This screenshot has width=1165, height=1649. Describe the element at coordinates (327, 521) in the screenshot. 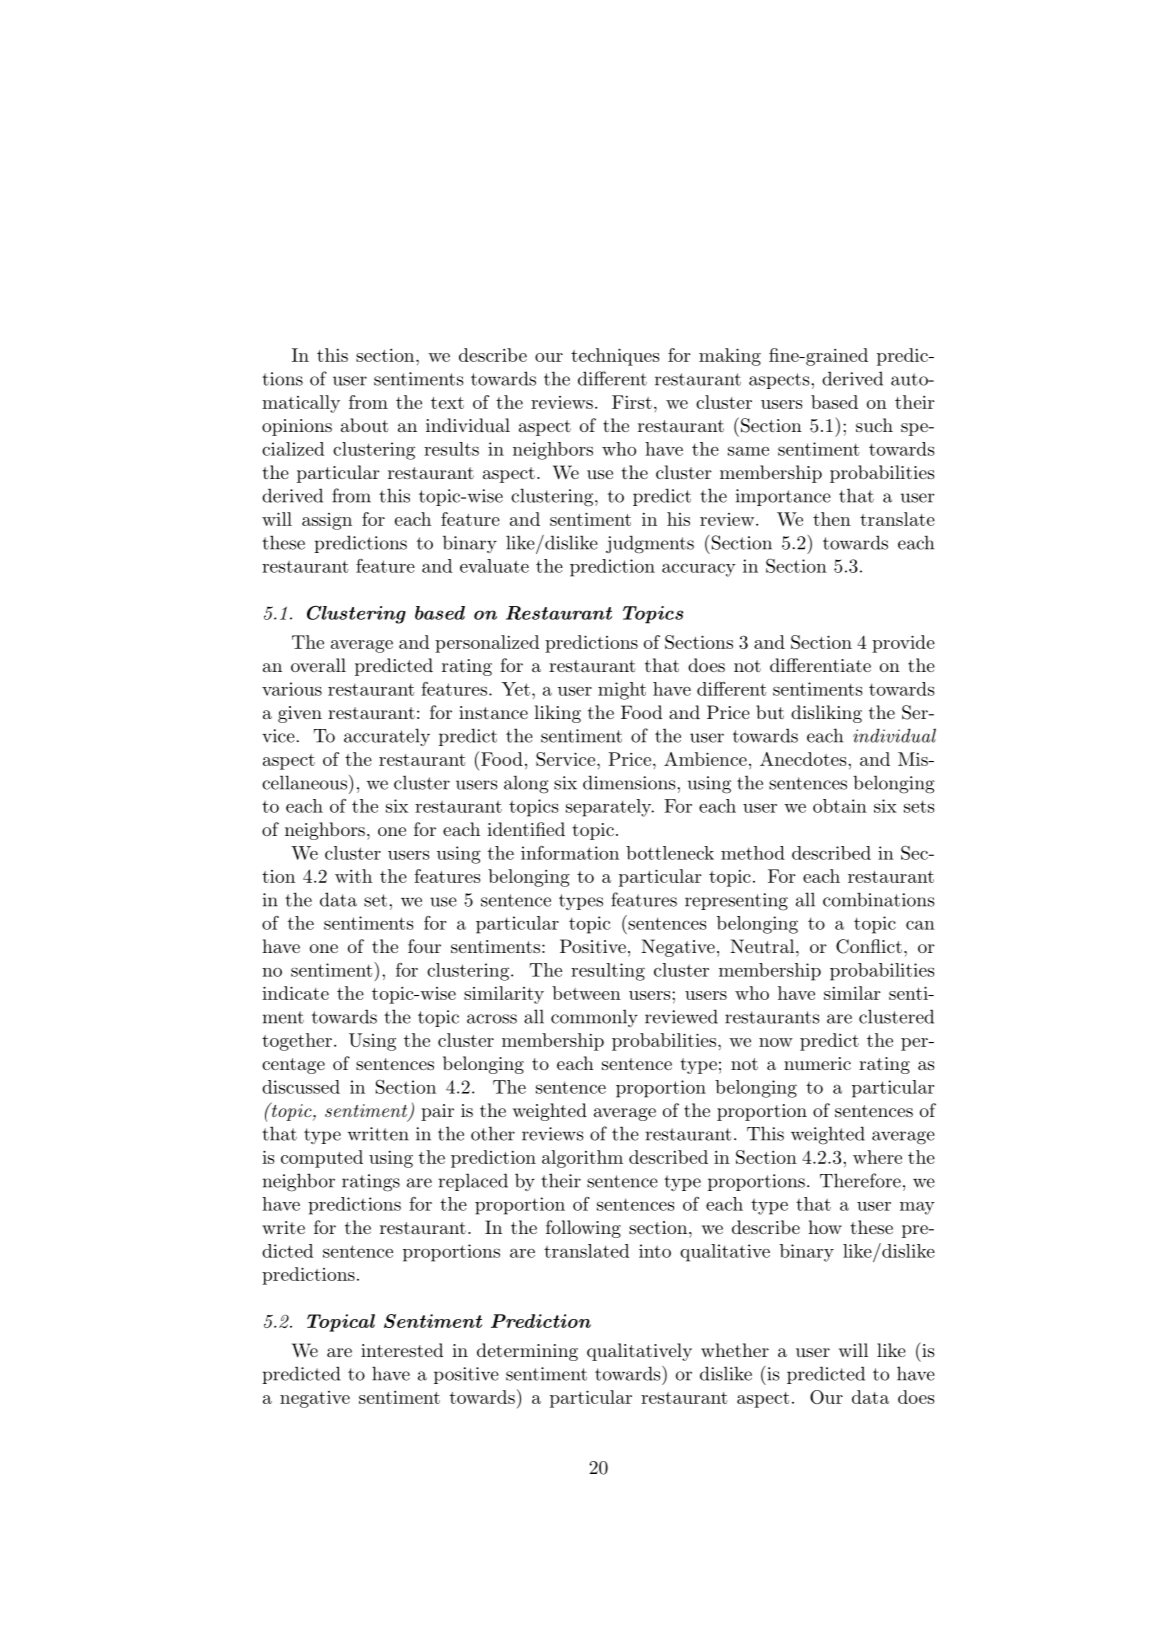

I see `assign` at that location.
